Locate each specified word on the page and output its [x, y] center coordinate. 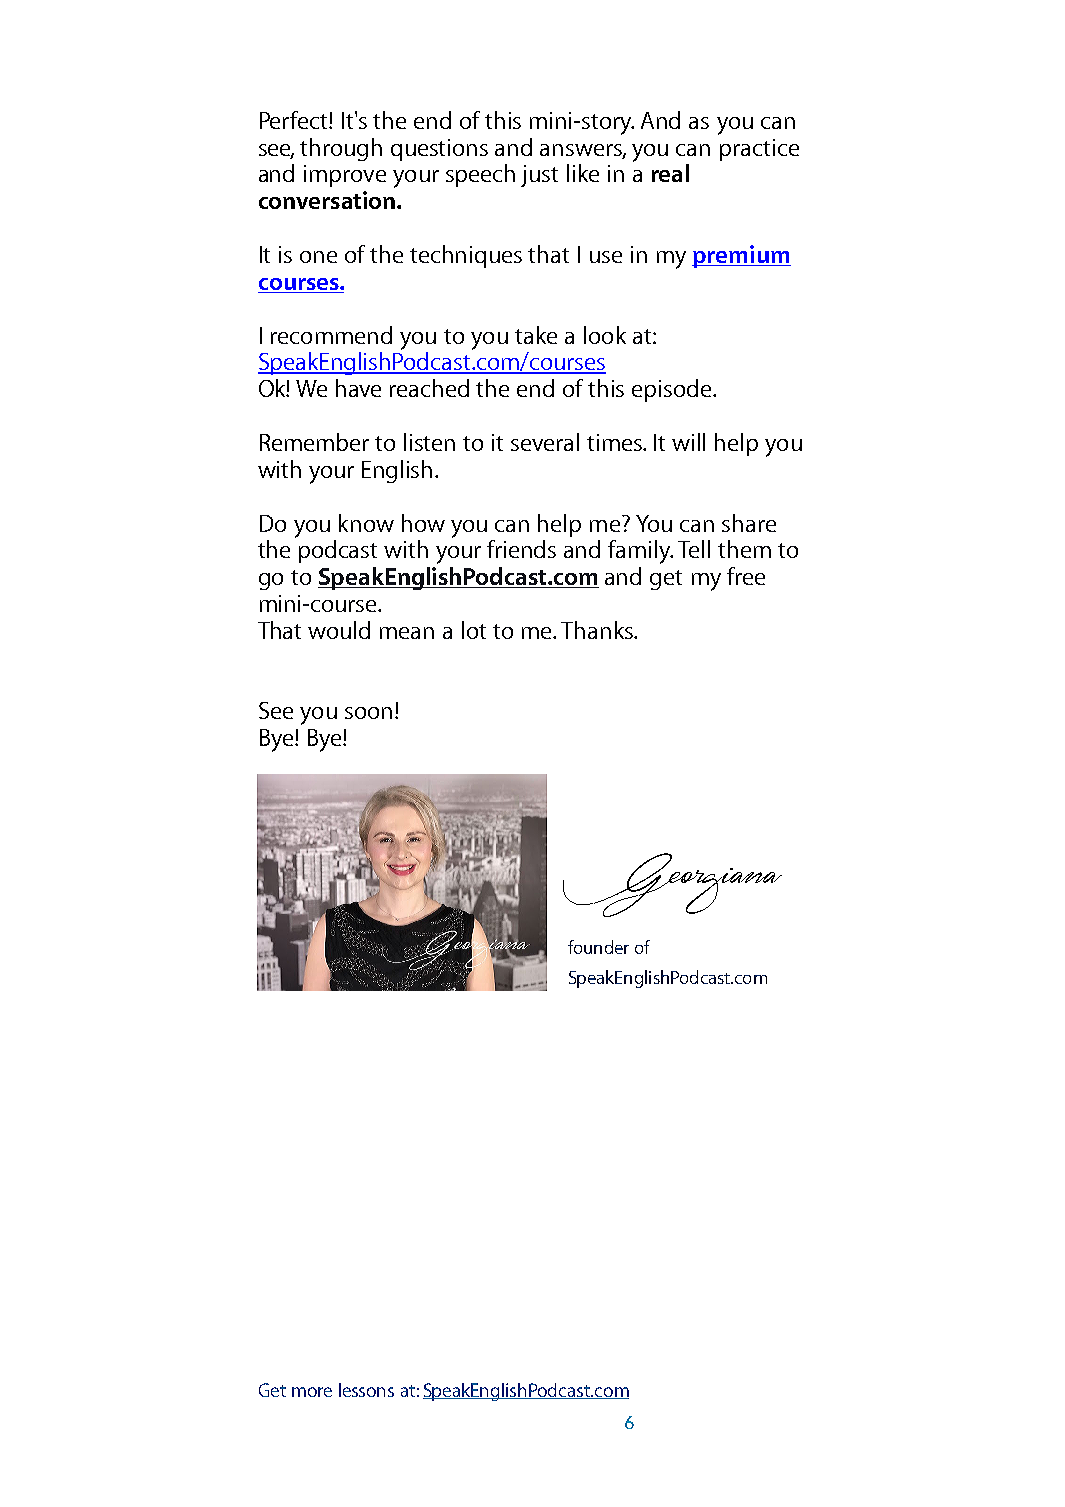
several [545, 442]
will [688, 442]
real [670, 173]
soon [368, 713]
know [366, 523]
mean [407, 633]
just [539, 176]
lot [474, 630]
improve [345, 176]
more [312, 1392]
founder [598, 947]
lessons [366, 1390]
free [746, 576]
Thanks [598, 630]
